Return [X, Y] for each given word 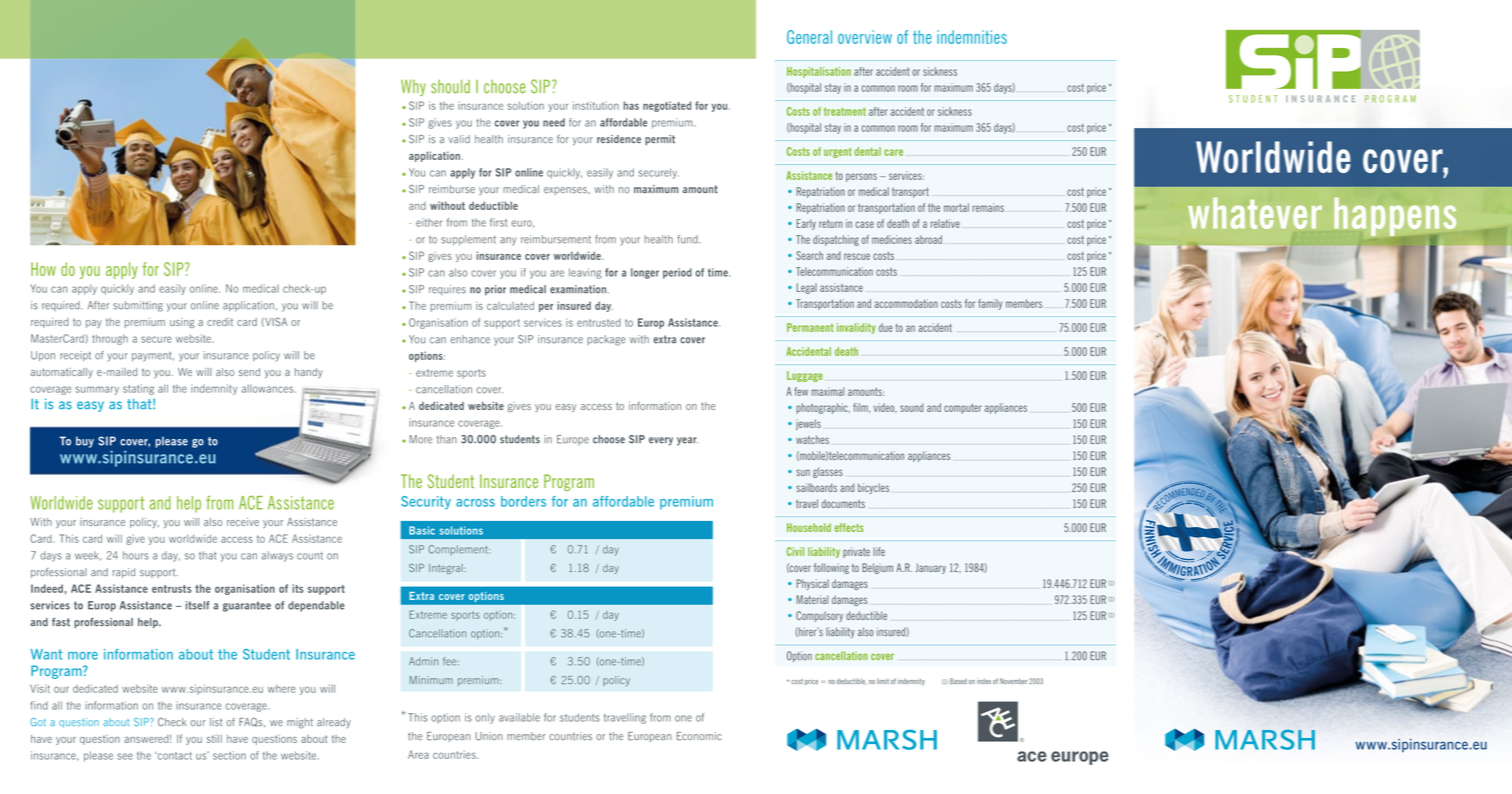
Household [809, 527]
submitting [138, 306]
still [214, 739]
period [677, 273]
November [1013, 681]
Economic [699, 736]
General [809, 37]
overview [865, 37]
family [990, 304]
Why [413, 88]
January [930, 568]
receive [243, 522]
